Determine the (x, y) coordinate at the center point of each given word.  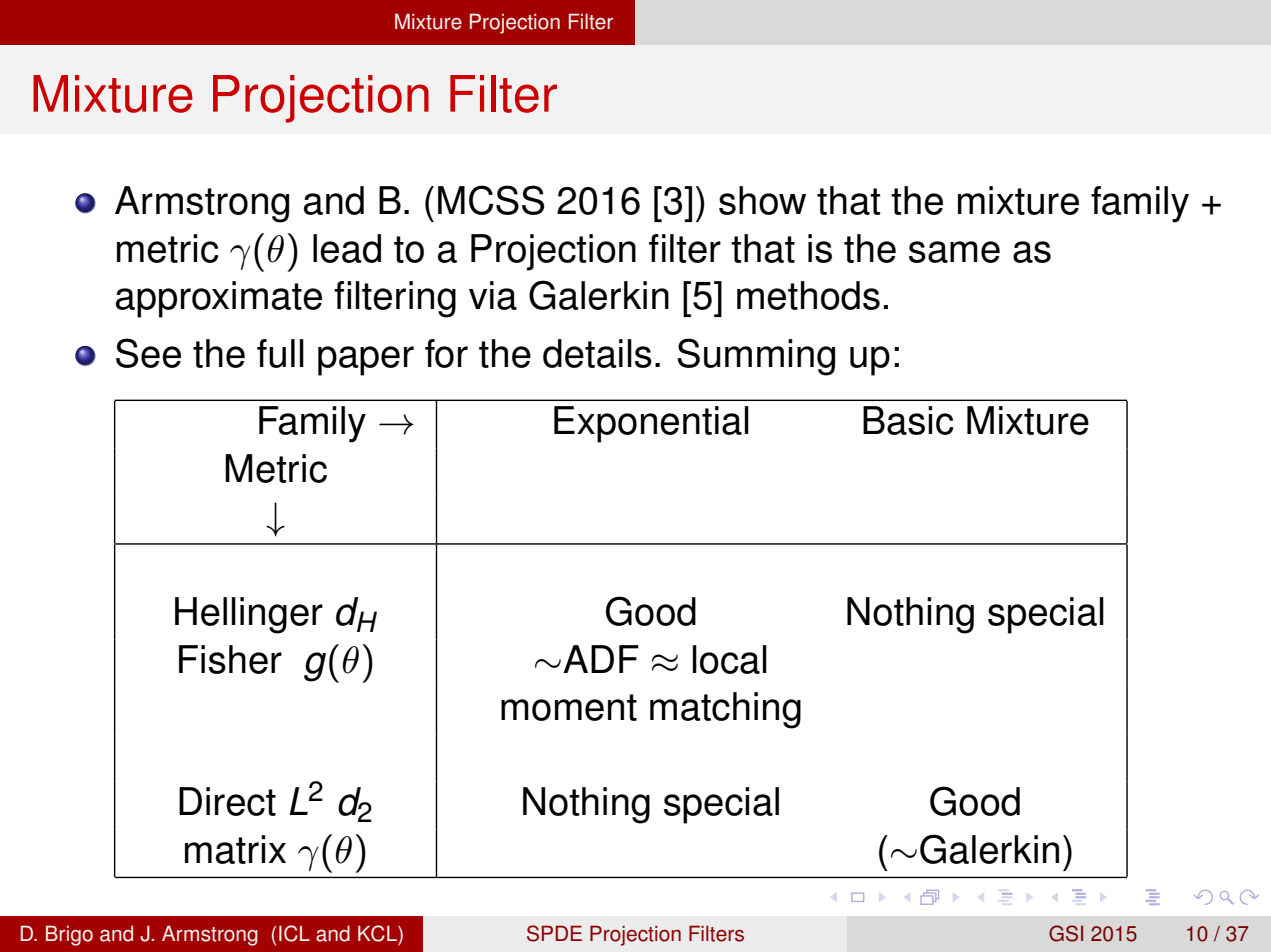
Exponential (651, 424)
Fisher (230, 659)
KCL (378, 933)
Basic (908, 420)
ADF (601, 659)
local (730, 659)
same (954, 252)
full (280, 353)
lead (347, 248)
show (762, 200)
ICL (294, 933)
